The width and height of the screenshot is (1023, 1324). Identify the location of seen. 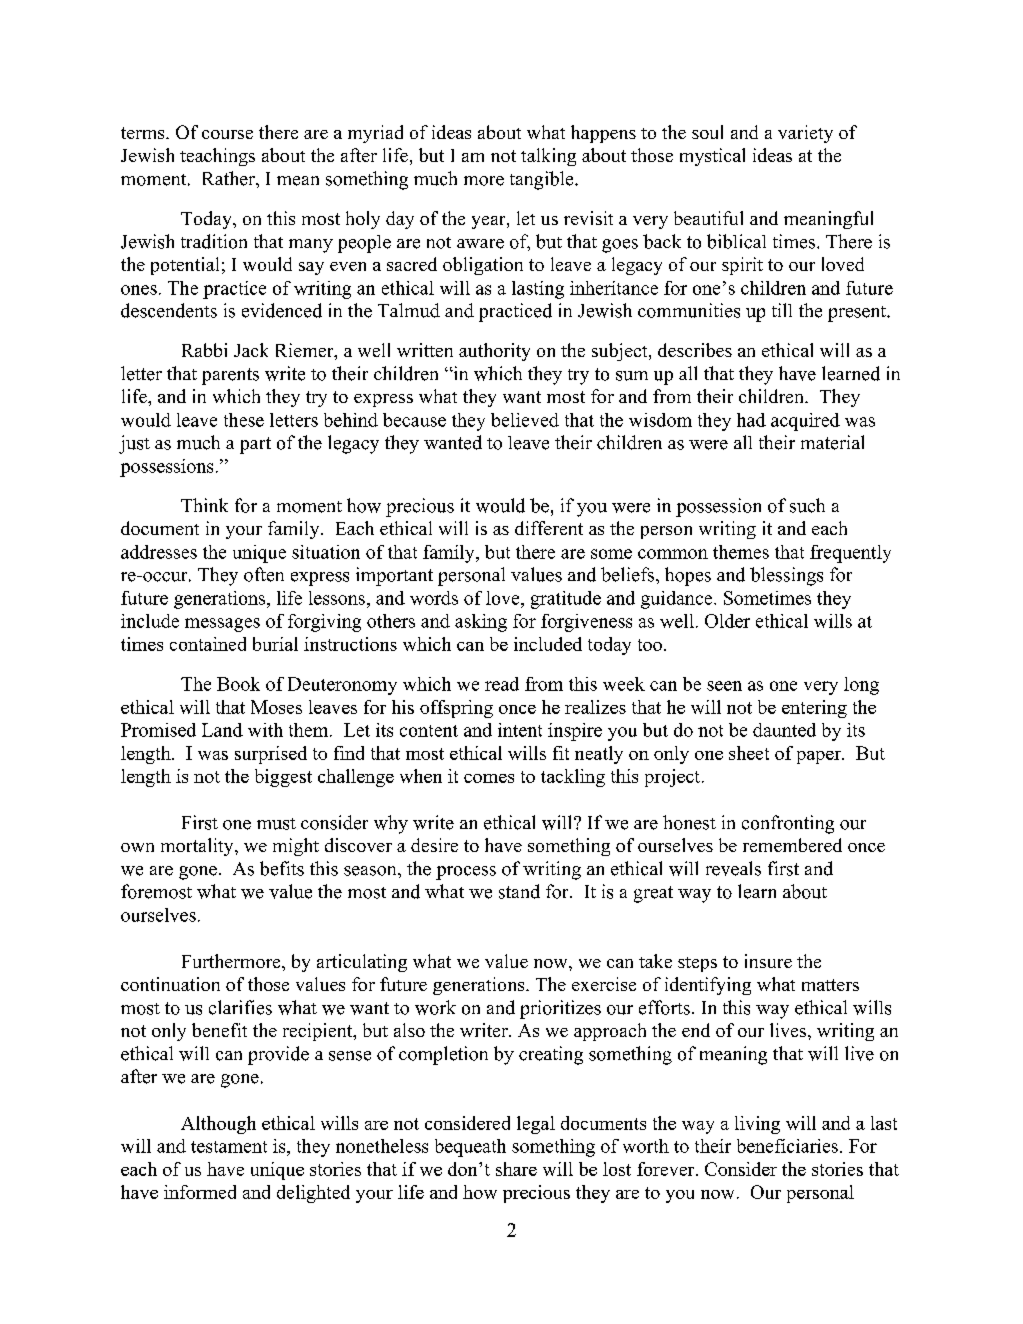
(724, 686).
